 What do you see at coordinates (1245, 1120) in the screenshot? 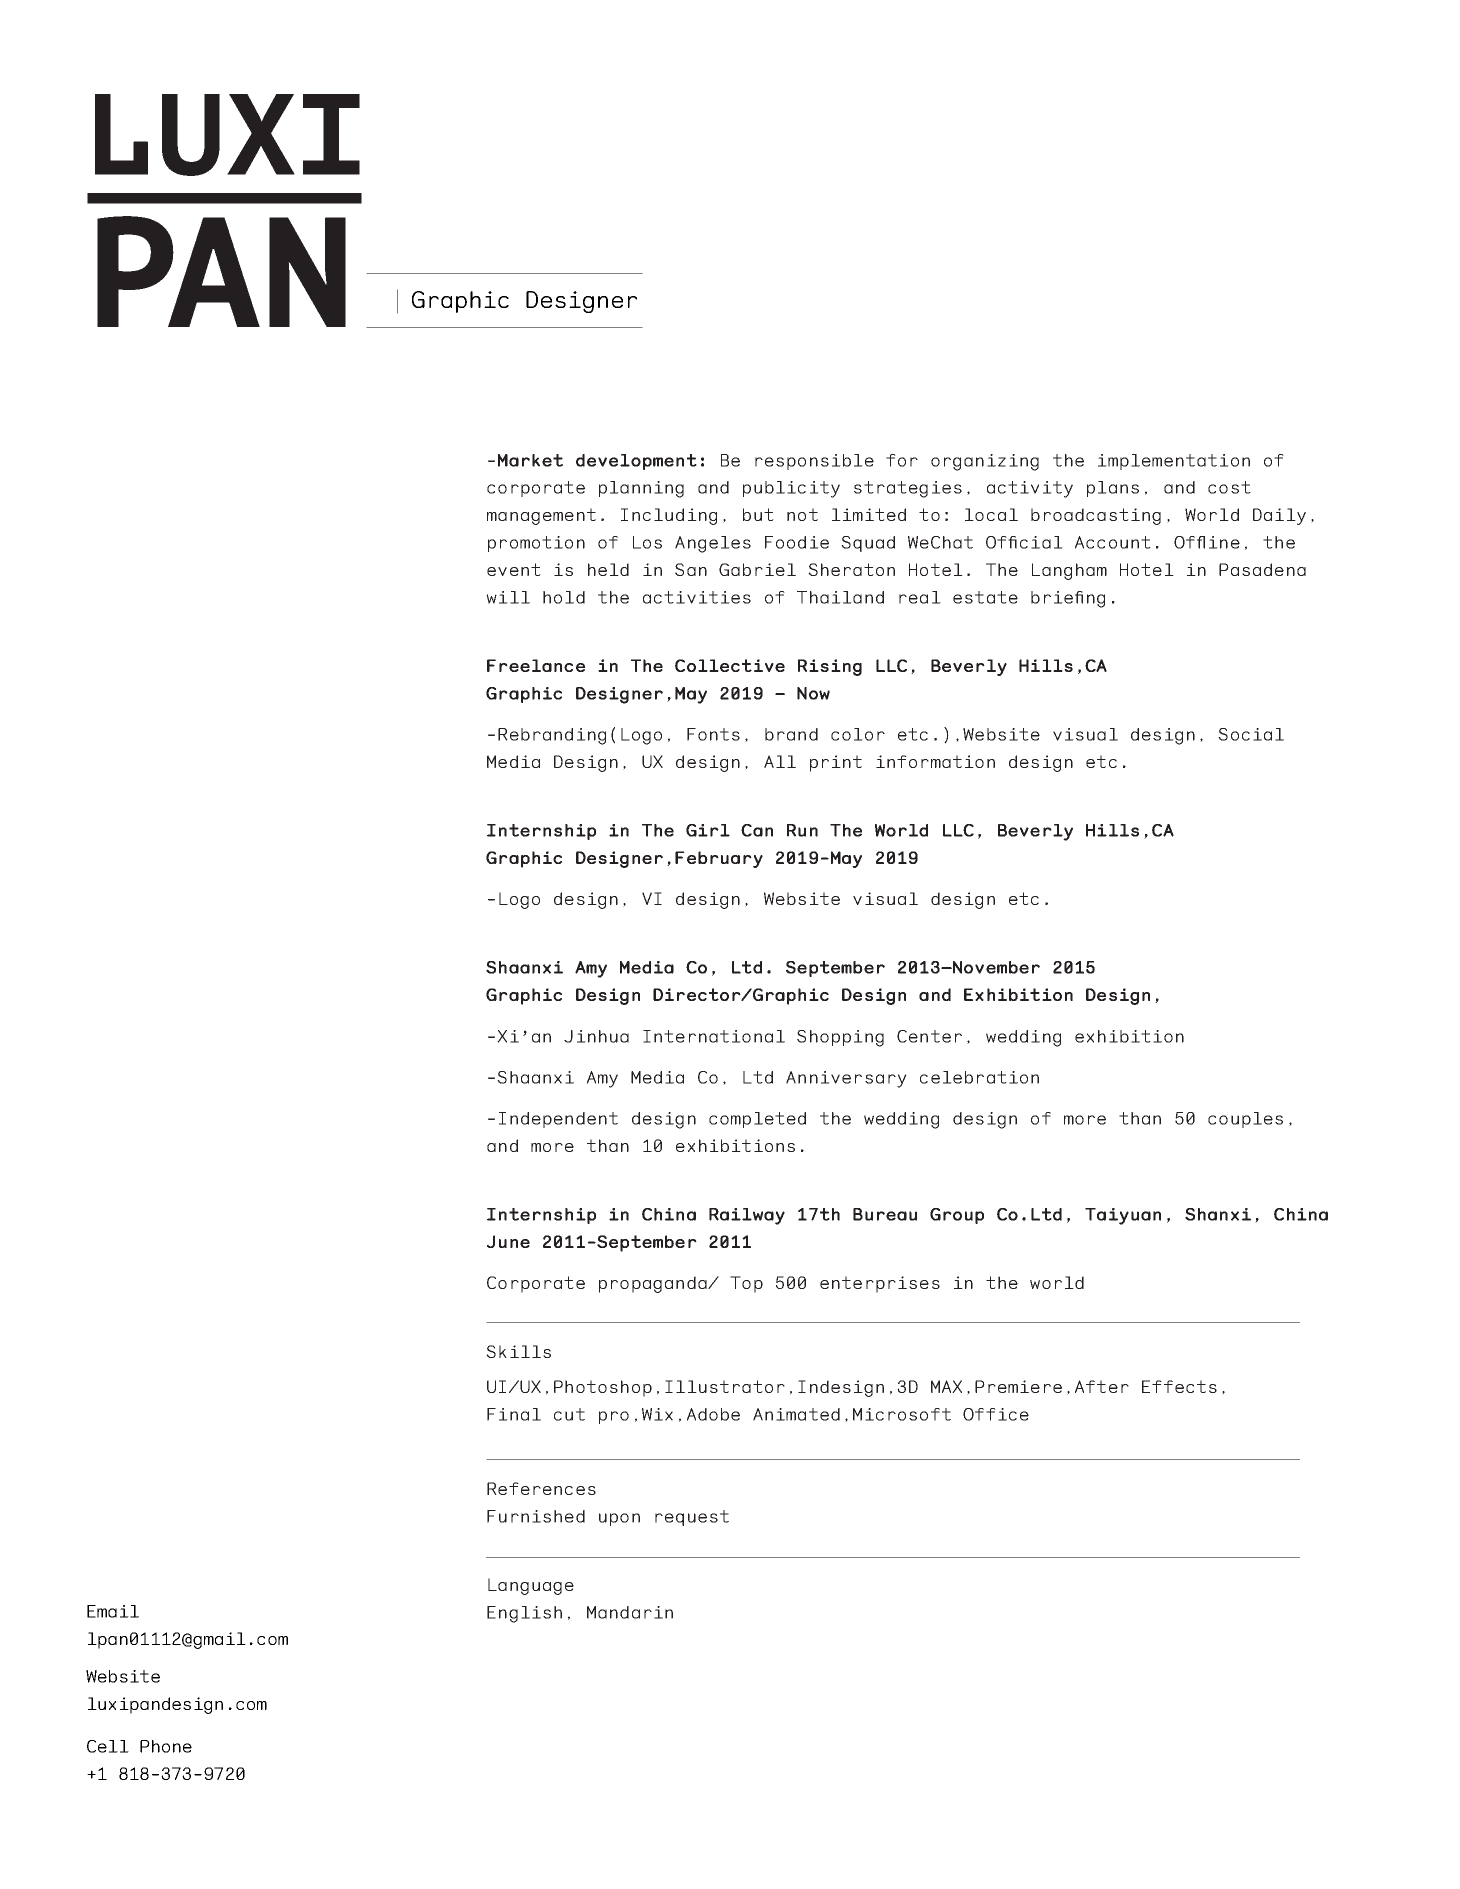
I see `couples` at bounding box center [1245, 1120].
